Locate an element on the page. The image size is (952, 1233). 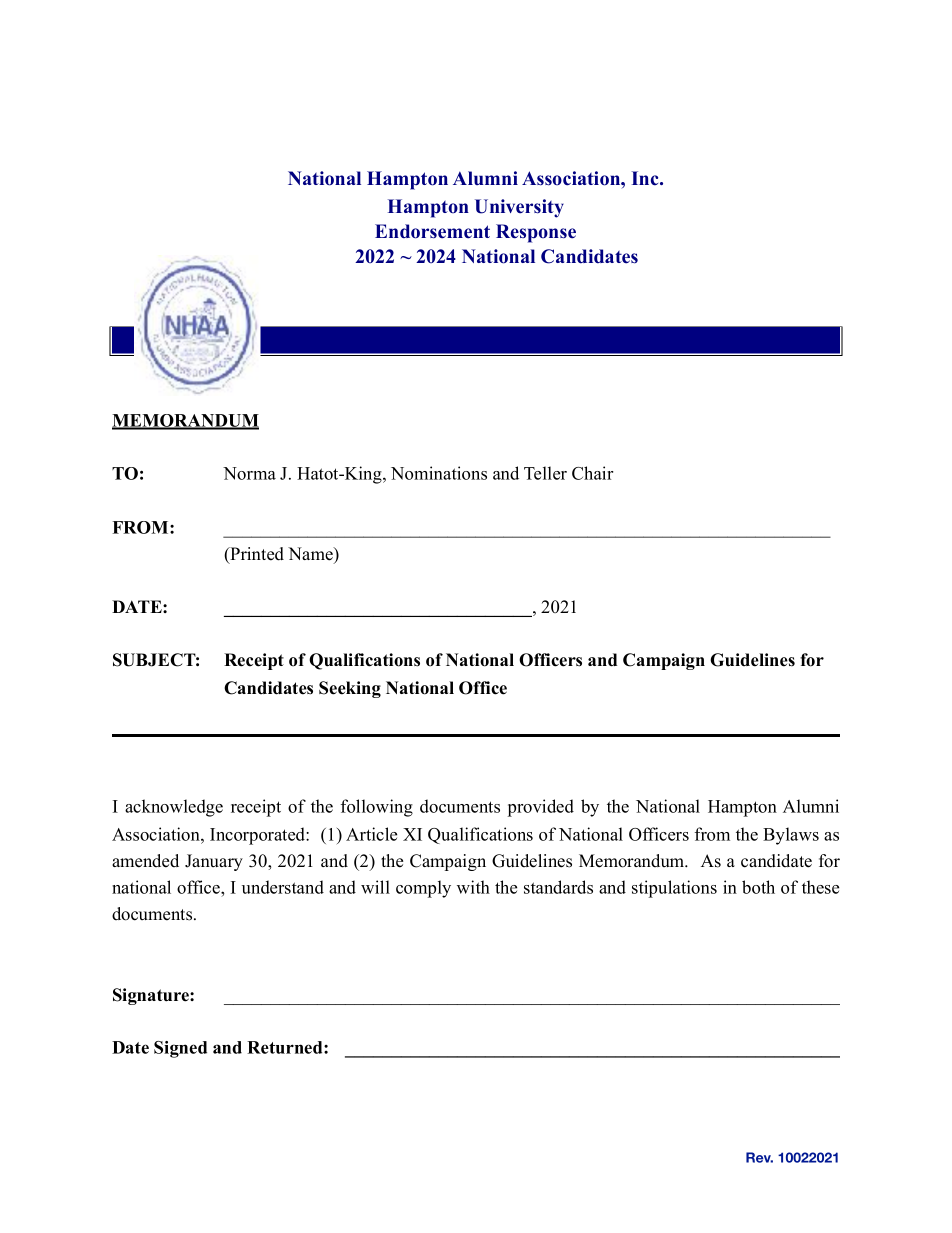
Signed is located at coordinates (180, 1049).
